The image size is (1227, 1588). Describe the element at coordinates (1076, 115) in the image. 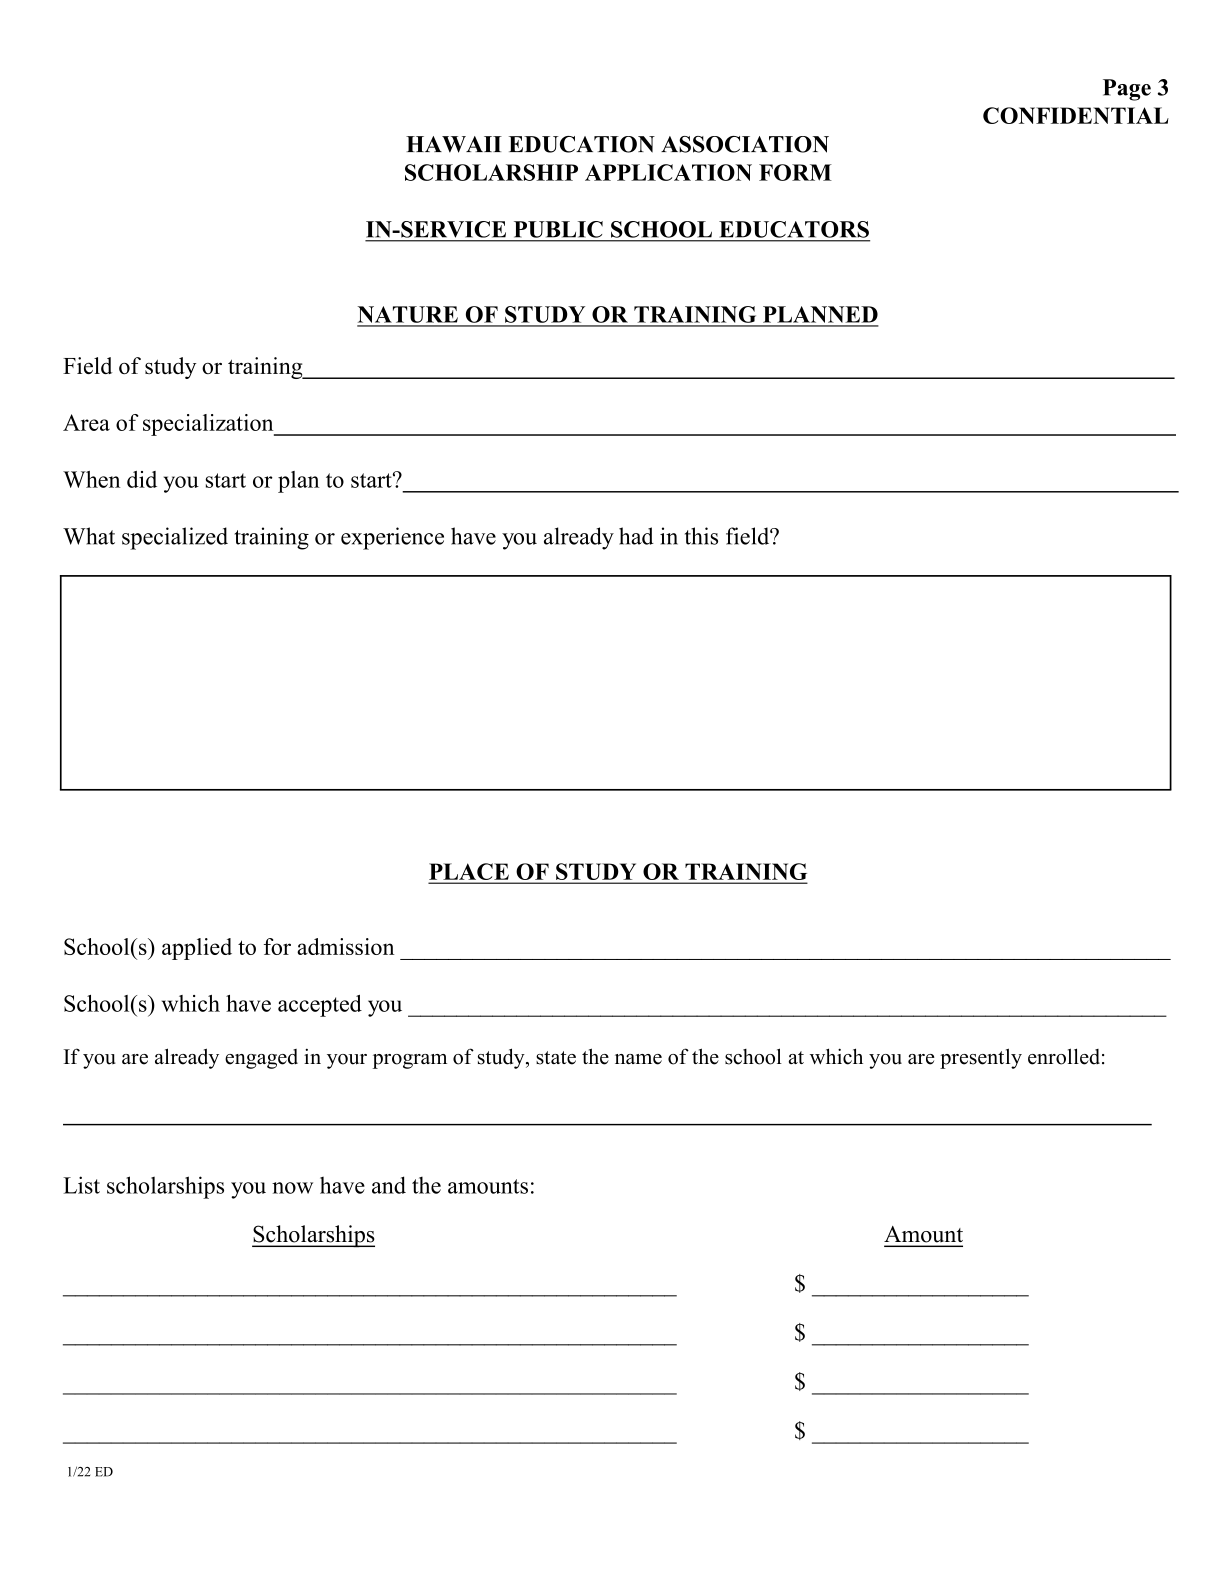

I see `CONFIDENTIAL` at that location.
